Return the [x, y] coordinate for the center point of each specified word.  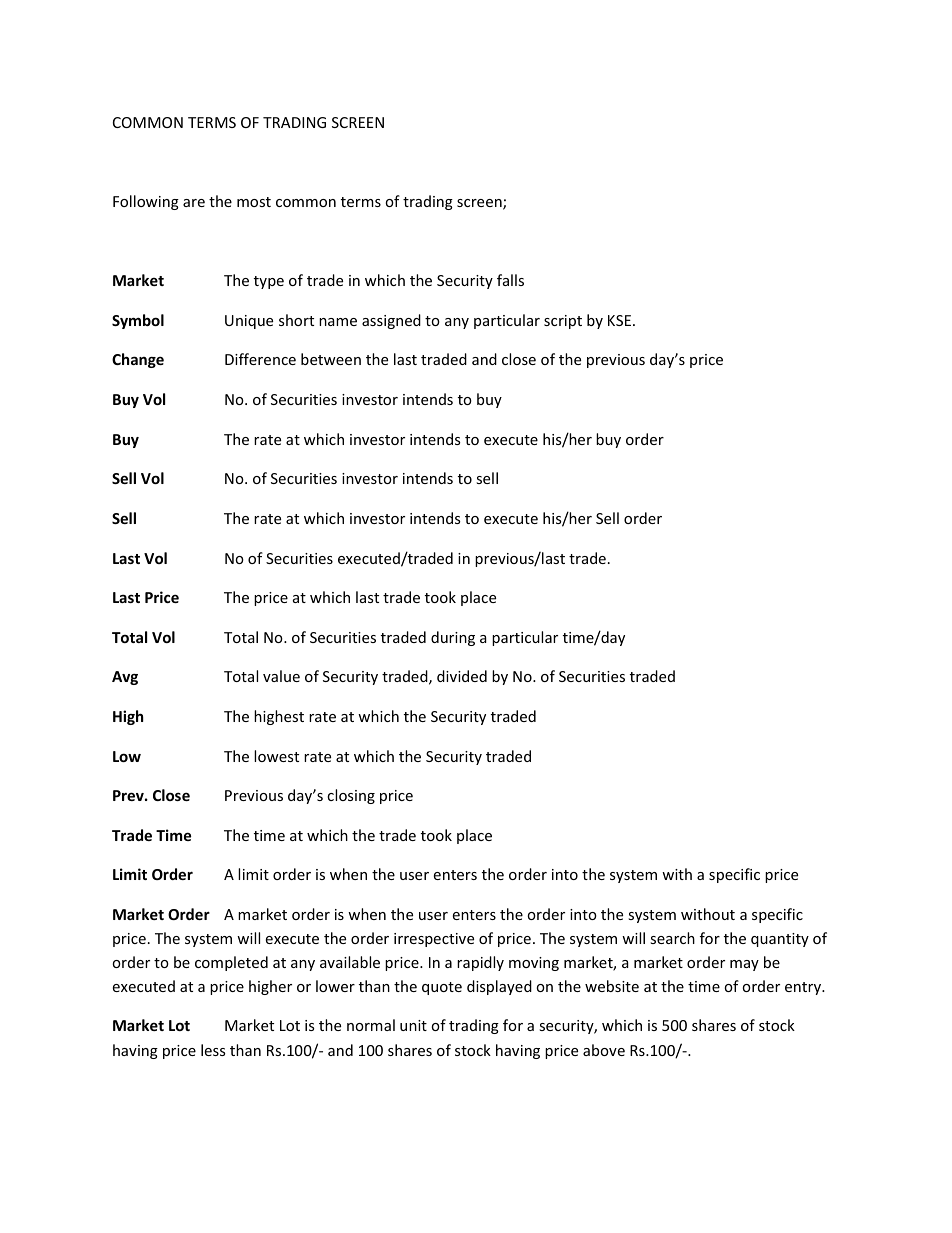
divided [462, 676]
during [453, 638]
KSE [619, 320]
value [281, 676]
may [744, 965]
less [213, 1050]
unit [413, 1025]
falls [510, 280]
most [254, 202]
